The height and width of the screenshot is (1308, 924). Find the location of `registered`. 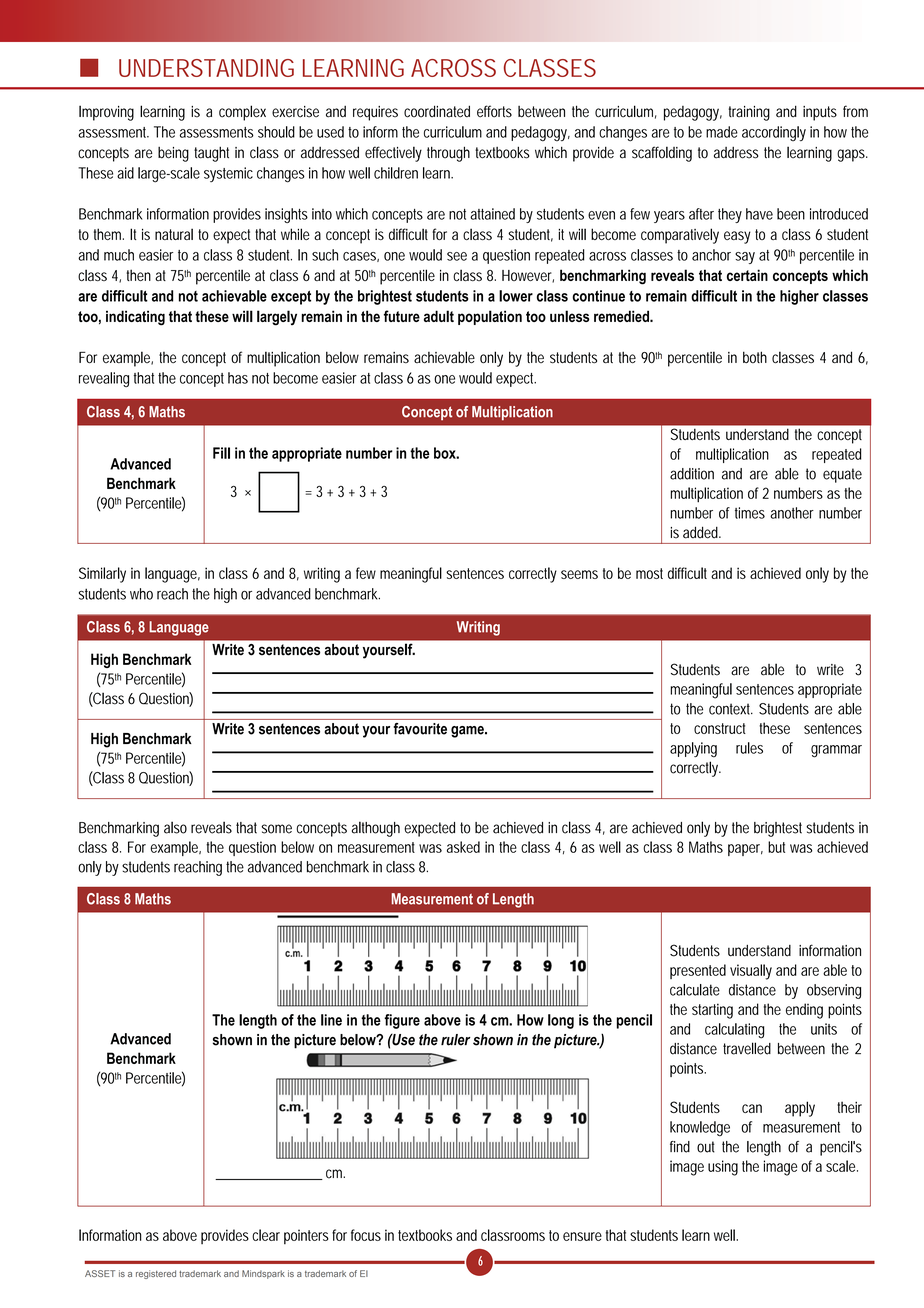

registered is located at coordinates (156, 1274).
